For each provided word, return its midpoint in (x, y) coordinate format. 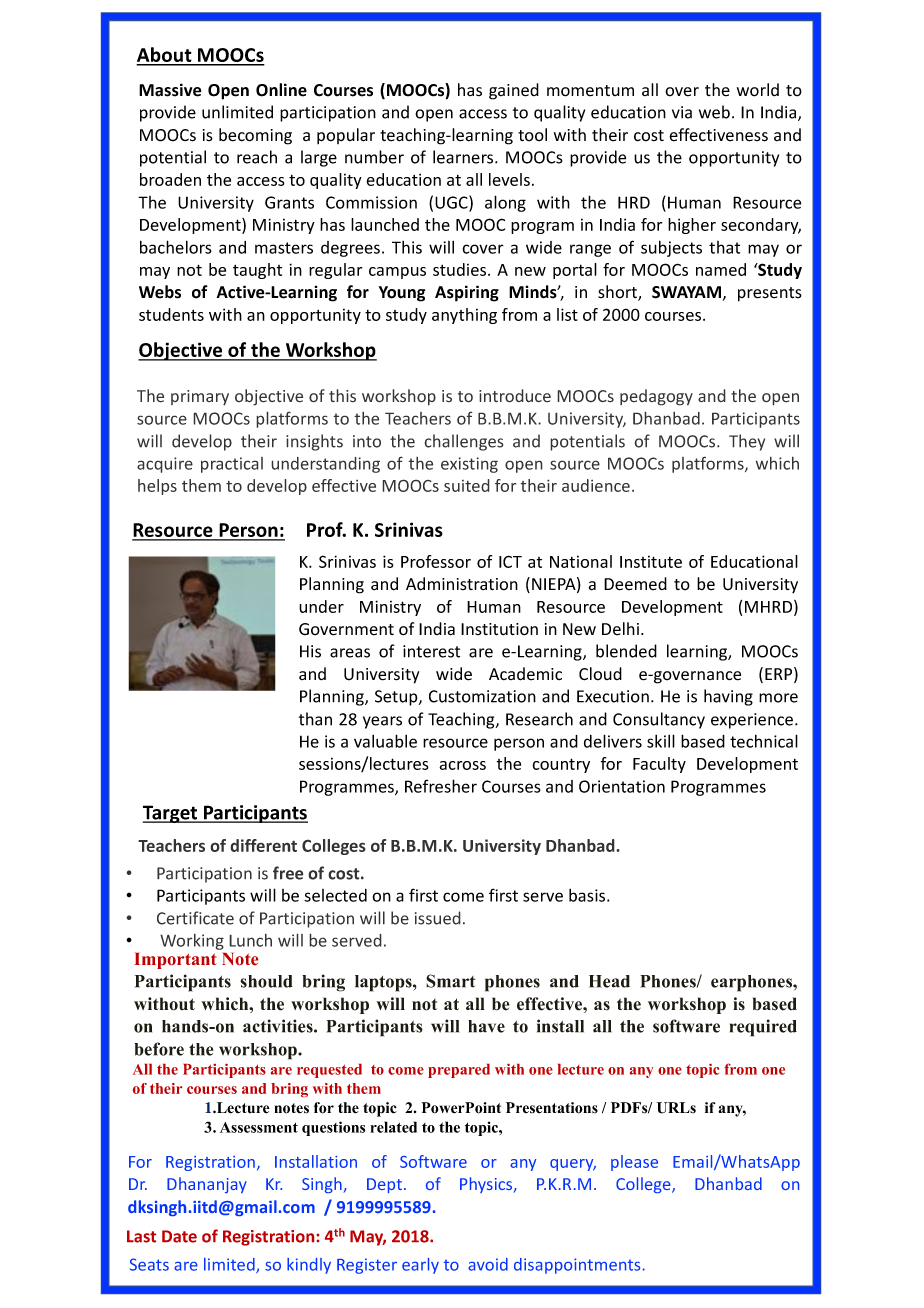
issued (438, 918)
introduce (515, 396)
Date (179, 1236)
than (315, 719)
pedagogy (656, 397)
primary (200, 398)
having (728, 697)
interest (431, 651)
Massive (170, 90)
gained (514, 91)
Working (192, 941)
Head (609, 981)
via (682, 112)
